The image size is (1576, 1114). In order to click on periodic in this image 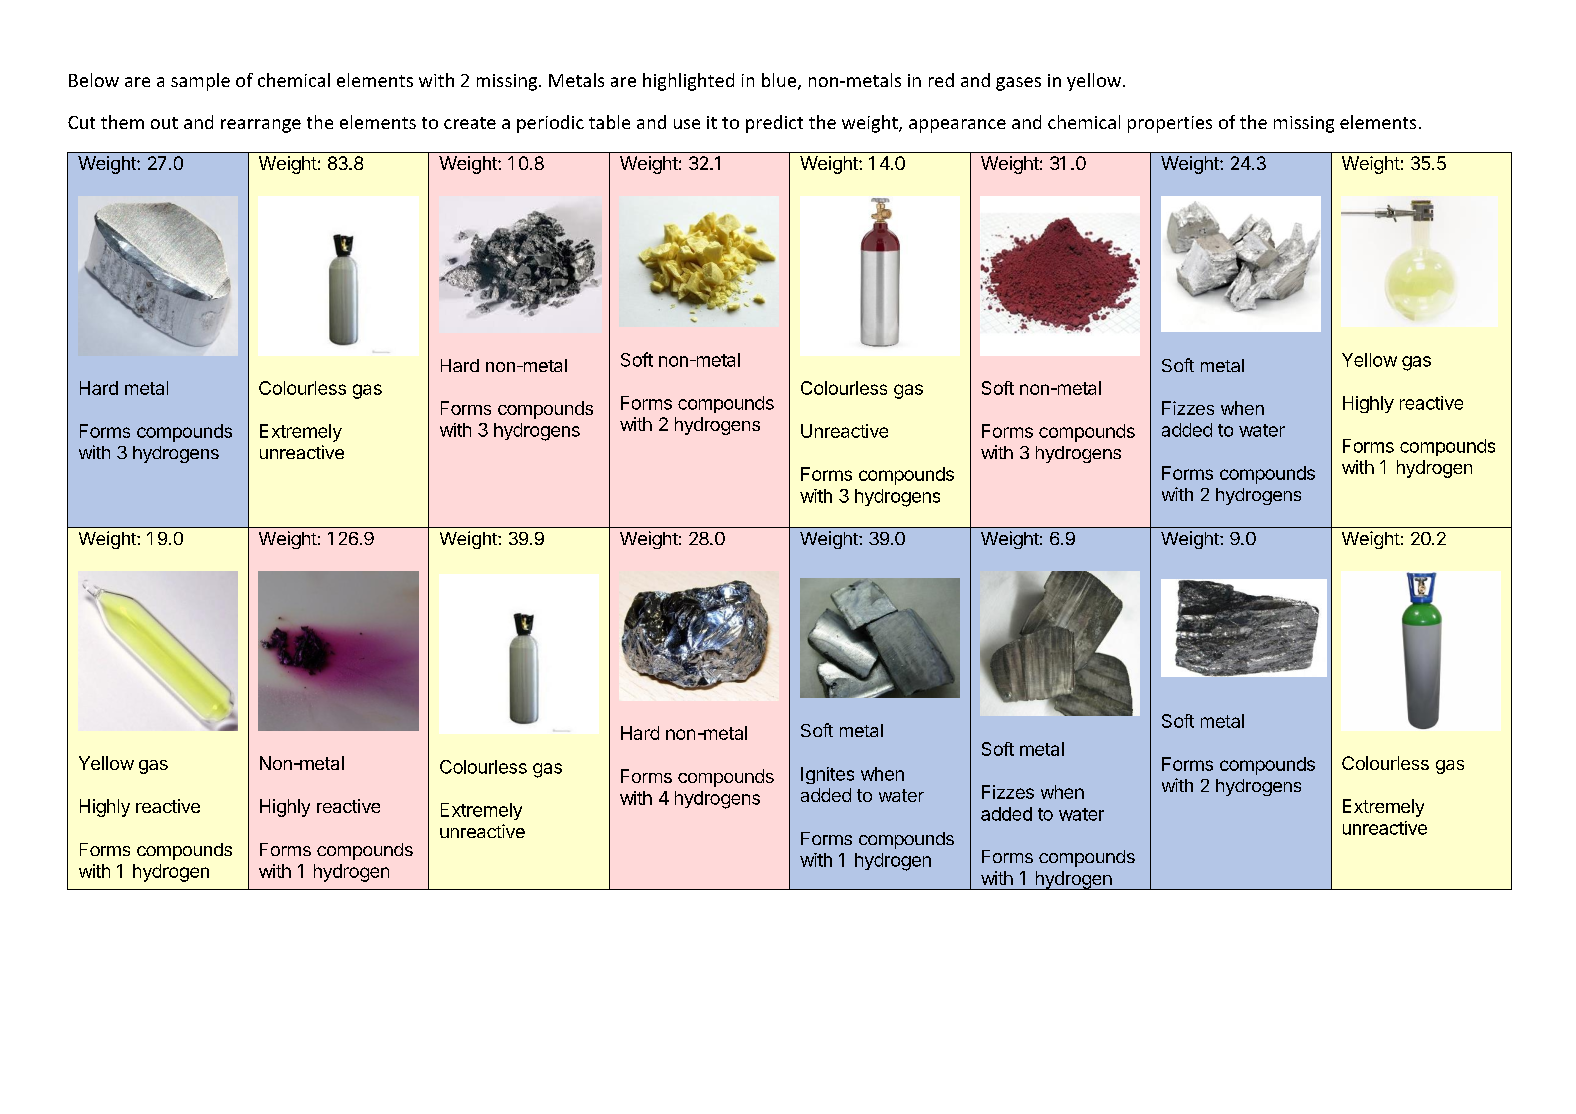, I will do `click(550, 124)`.
